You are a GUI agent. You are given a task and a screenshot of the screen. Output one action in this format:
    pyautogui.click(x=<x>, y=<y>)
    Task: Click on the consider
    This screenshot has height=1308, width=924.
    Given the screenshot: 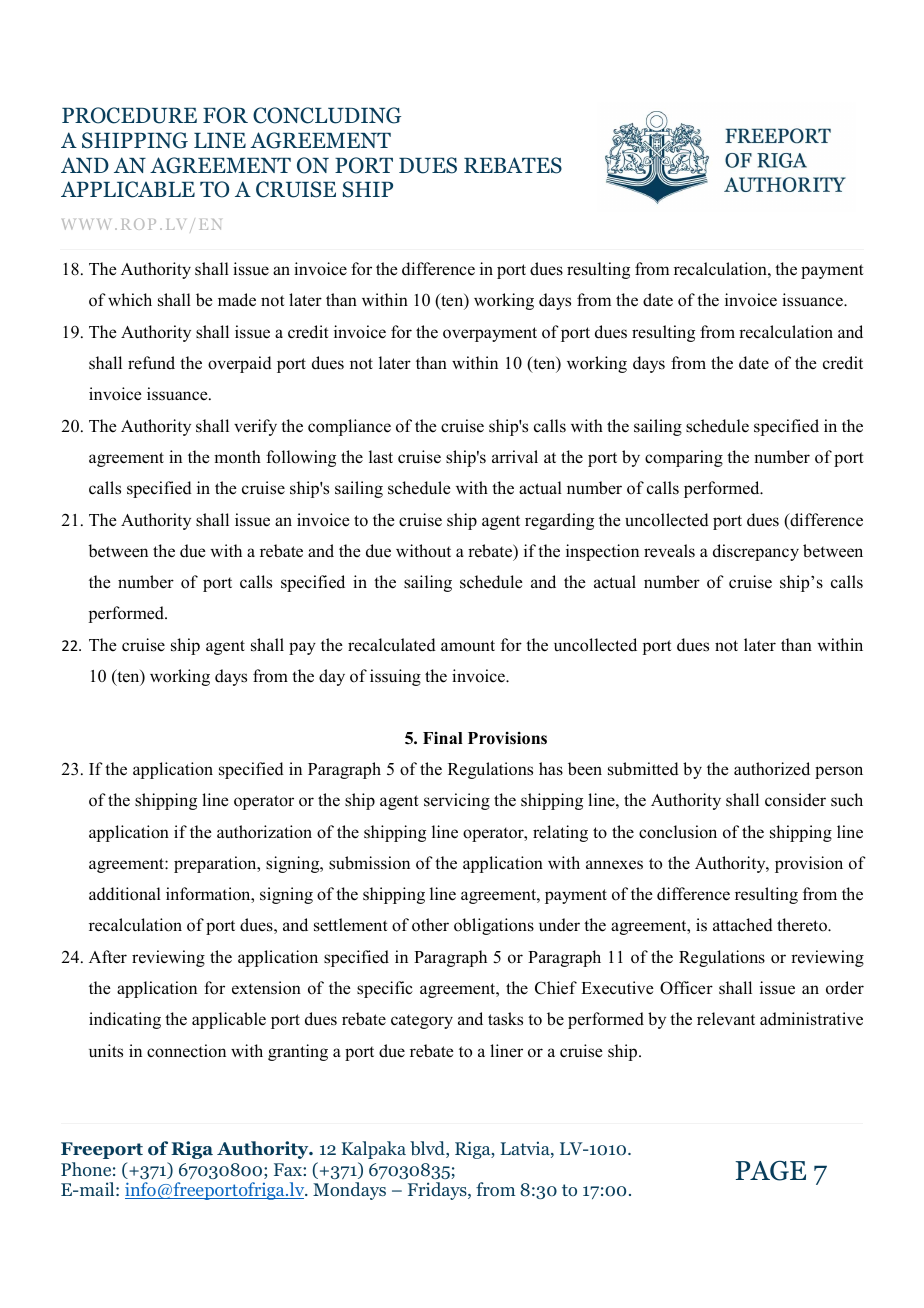 What is the action you would take?
    pyautogui.click(x=795, y=800)
